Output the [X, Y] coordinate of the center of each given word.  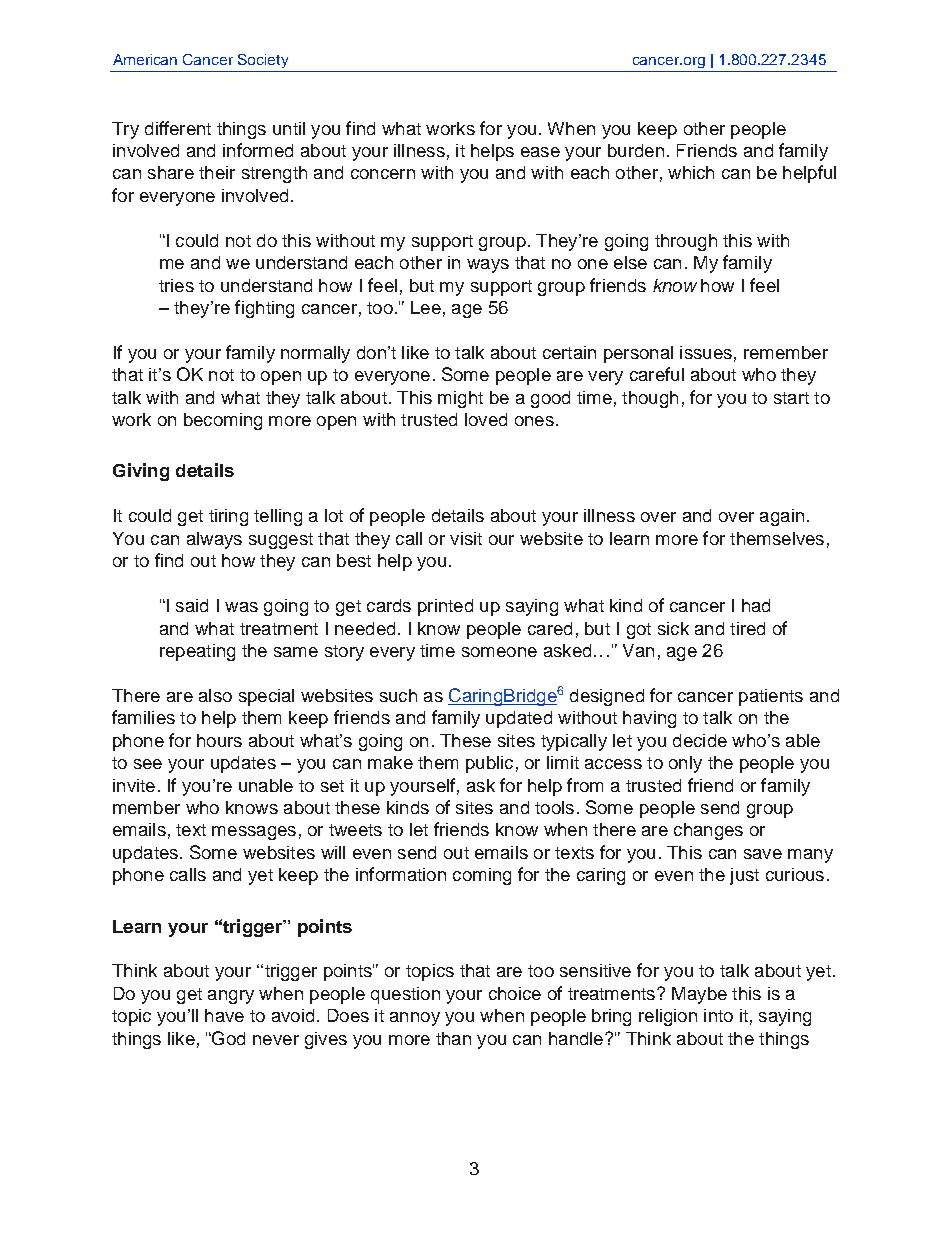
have [224, 1015]
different [178, 128]
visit [466, 538]
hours [219, 740]
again [782, 517]
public [489, 764]
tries [176, 285]
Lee [426, 307]
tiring [228, 517]
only [685, 764]
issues [706, 352]
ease [540, 152]
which [691, 172]
